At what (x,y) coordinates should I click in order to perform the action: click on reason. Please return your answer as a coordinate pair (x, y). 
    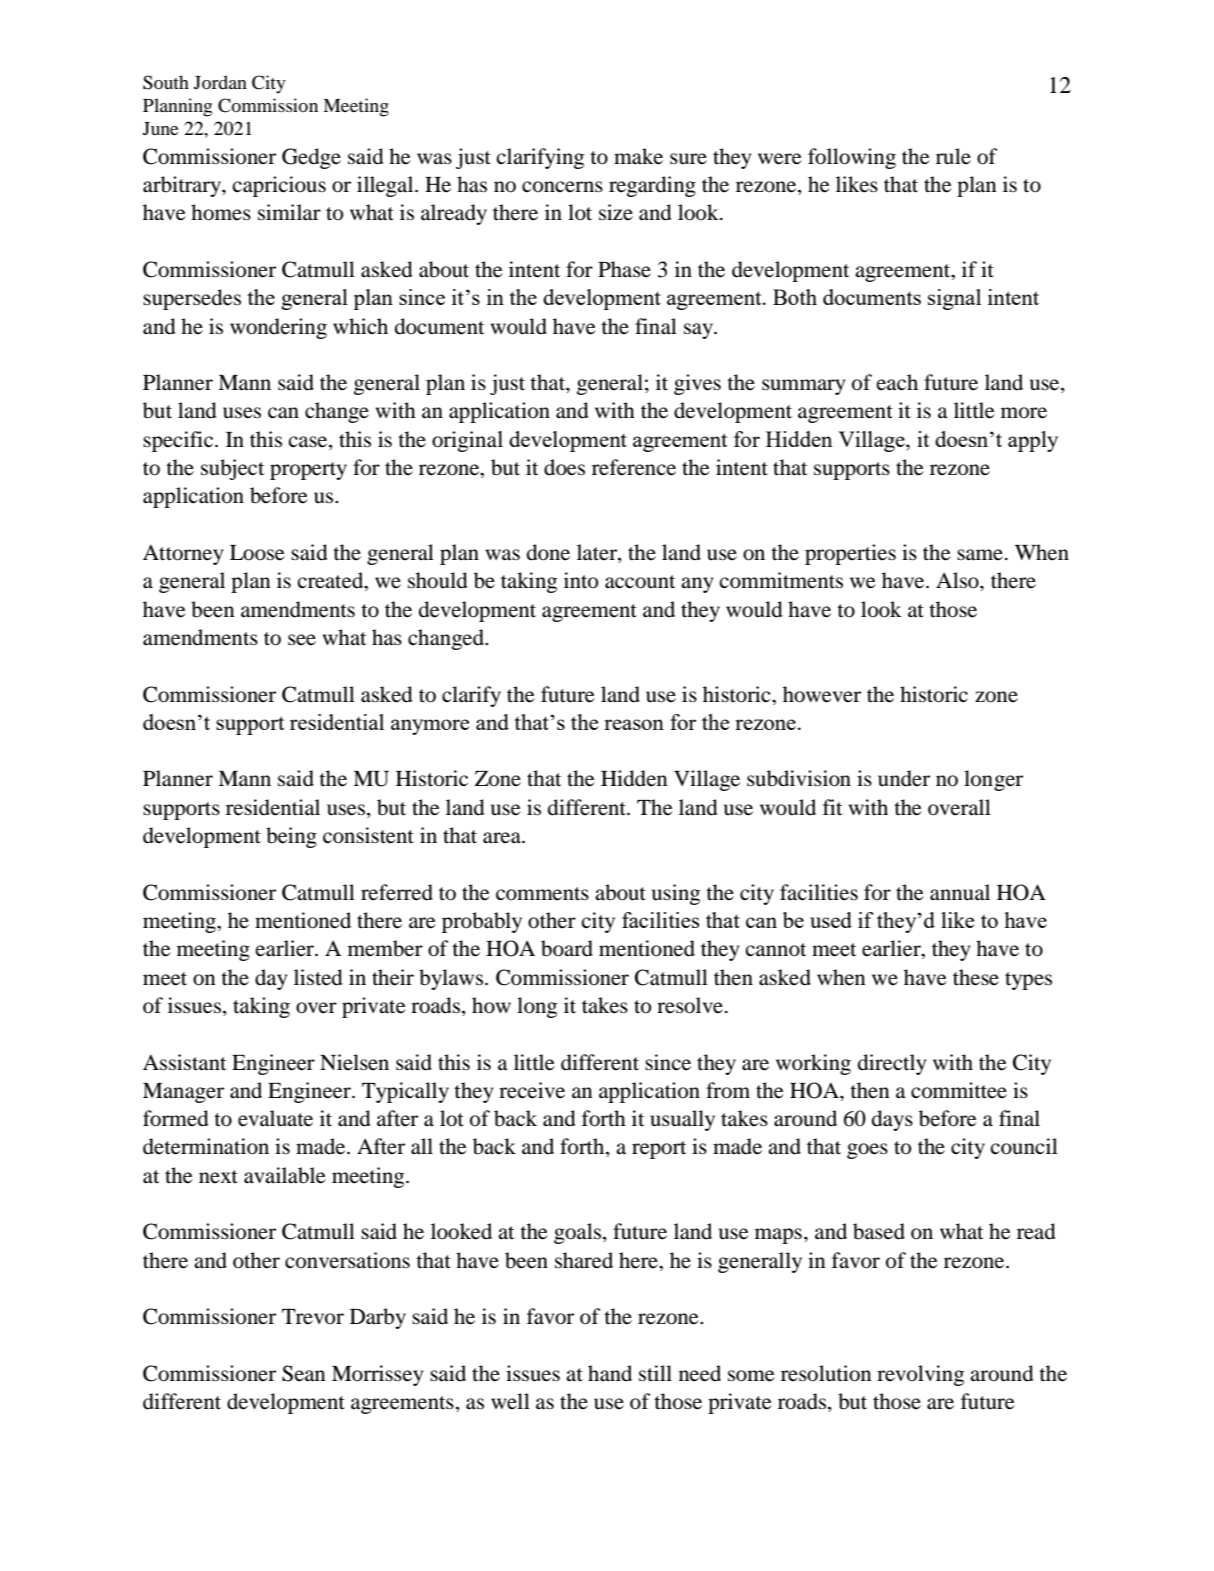
    Looking at the image, I should click on (634, 724).
